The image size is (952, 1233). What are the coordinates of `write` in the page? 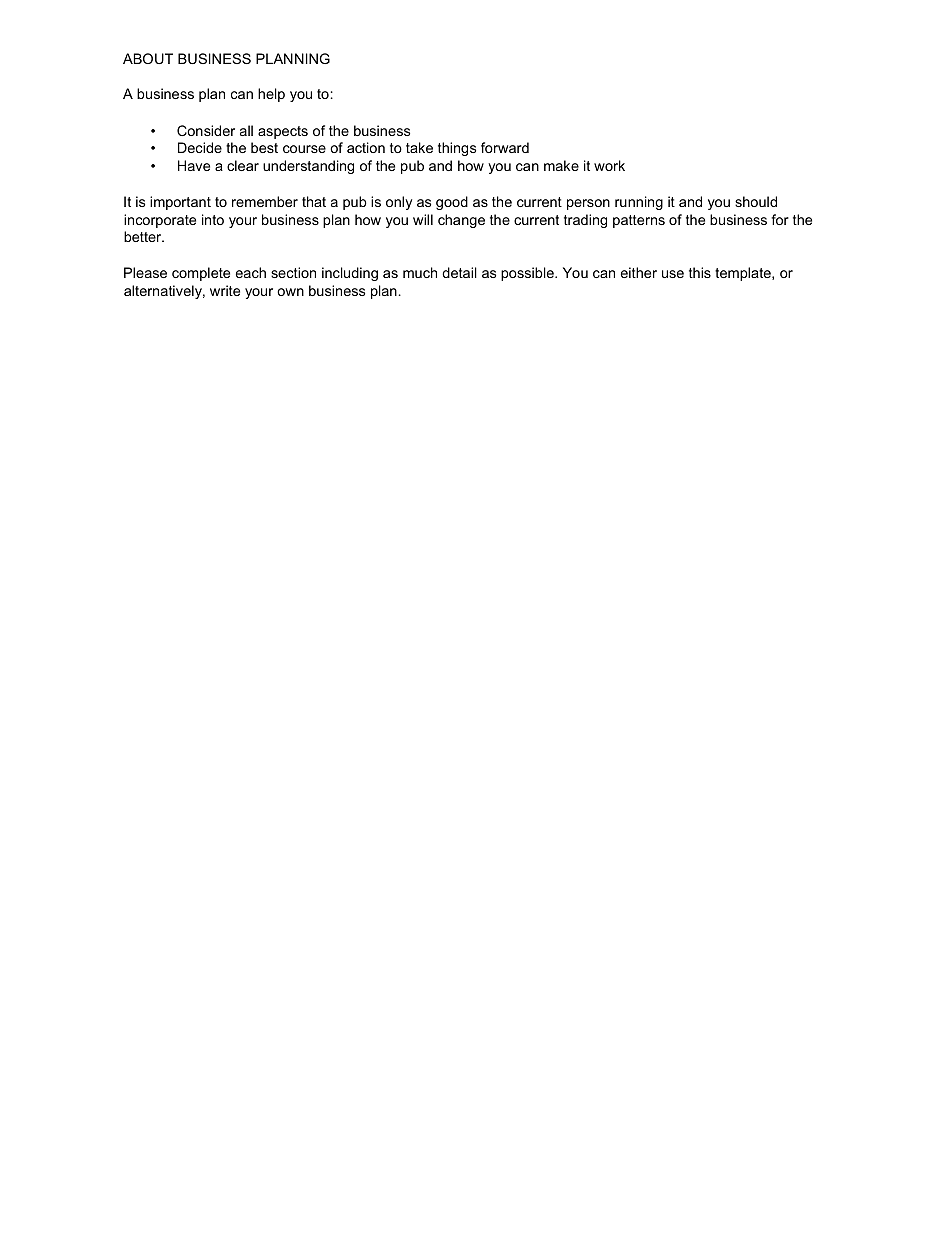 It's located at (225, 290).
